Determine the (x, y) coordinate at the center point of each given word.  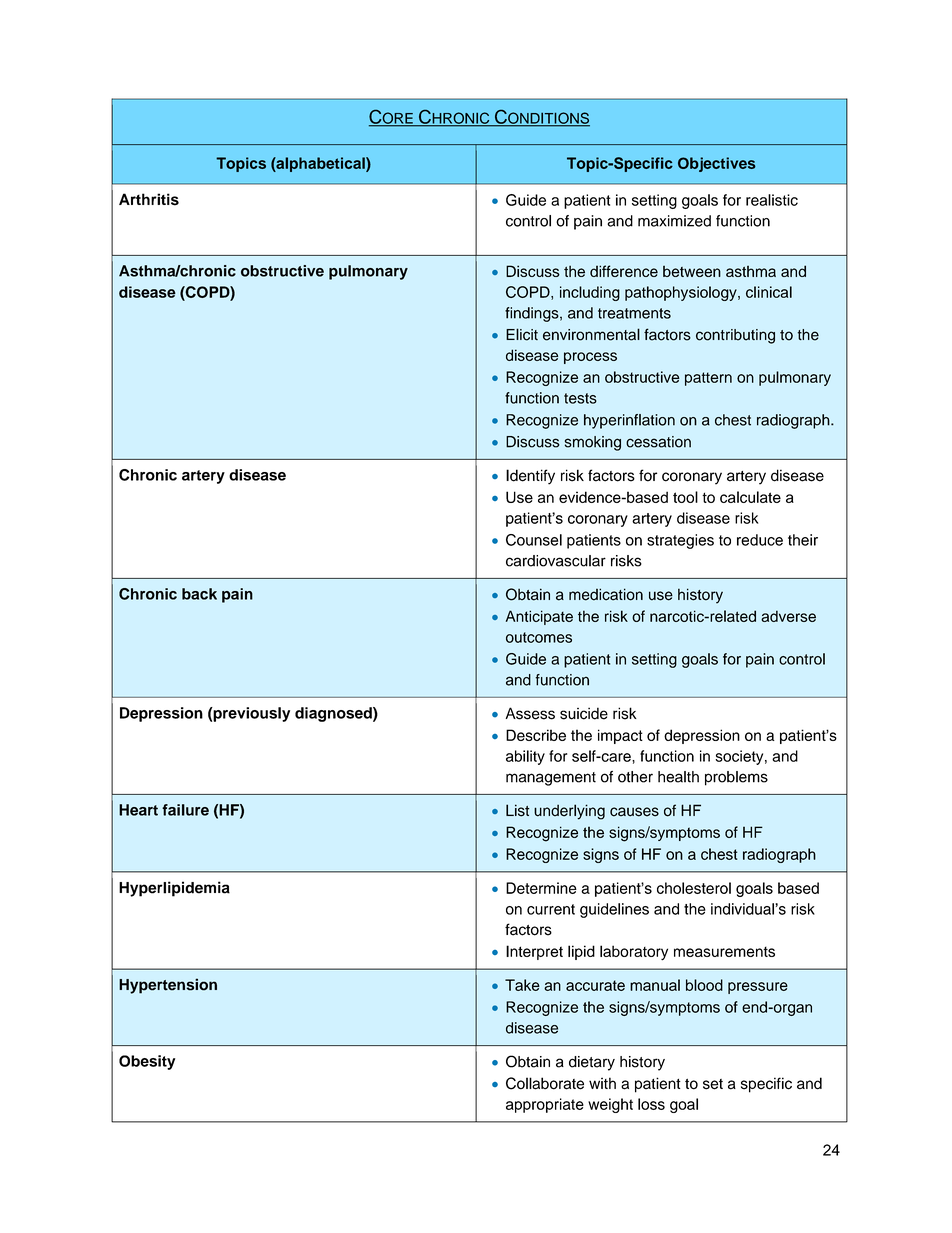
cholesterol (694, 888)
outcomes (539, 637)
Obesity (147, 1062)
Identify (530, 477)
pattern (708, 379)
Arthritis (149, 199)
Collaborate (545, 1083)
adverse (788, 616)
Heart (138, 810)
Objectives (717, 164)
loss (651, 1104)
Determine (541, 888)
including (590, 293)
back (199, 594)
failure (185, 810)
